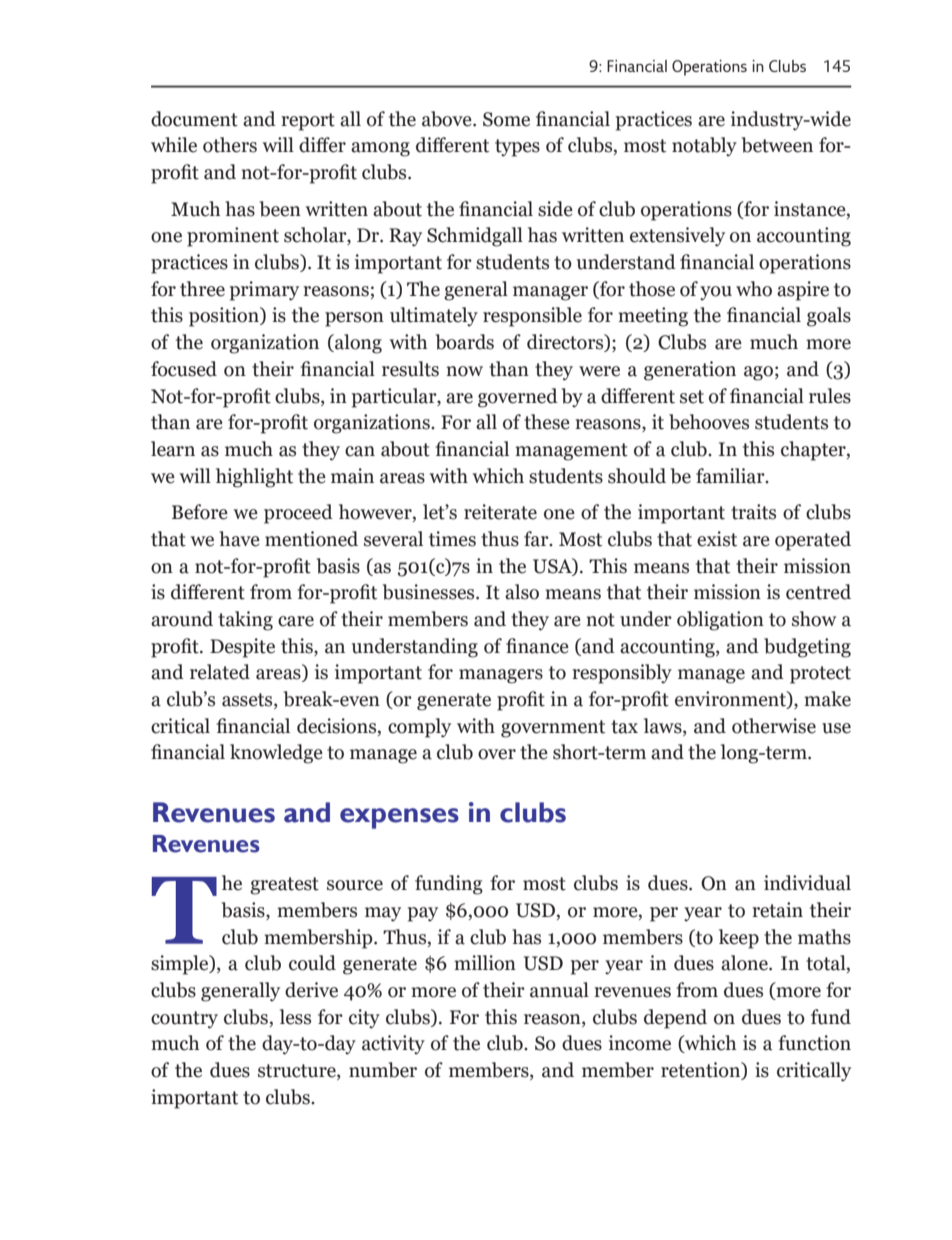 The image size is (952, 1240). Describe the element at coordinates (753, 512) in the page. I see `traits` at that location.
